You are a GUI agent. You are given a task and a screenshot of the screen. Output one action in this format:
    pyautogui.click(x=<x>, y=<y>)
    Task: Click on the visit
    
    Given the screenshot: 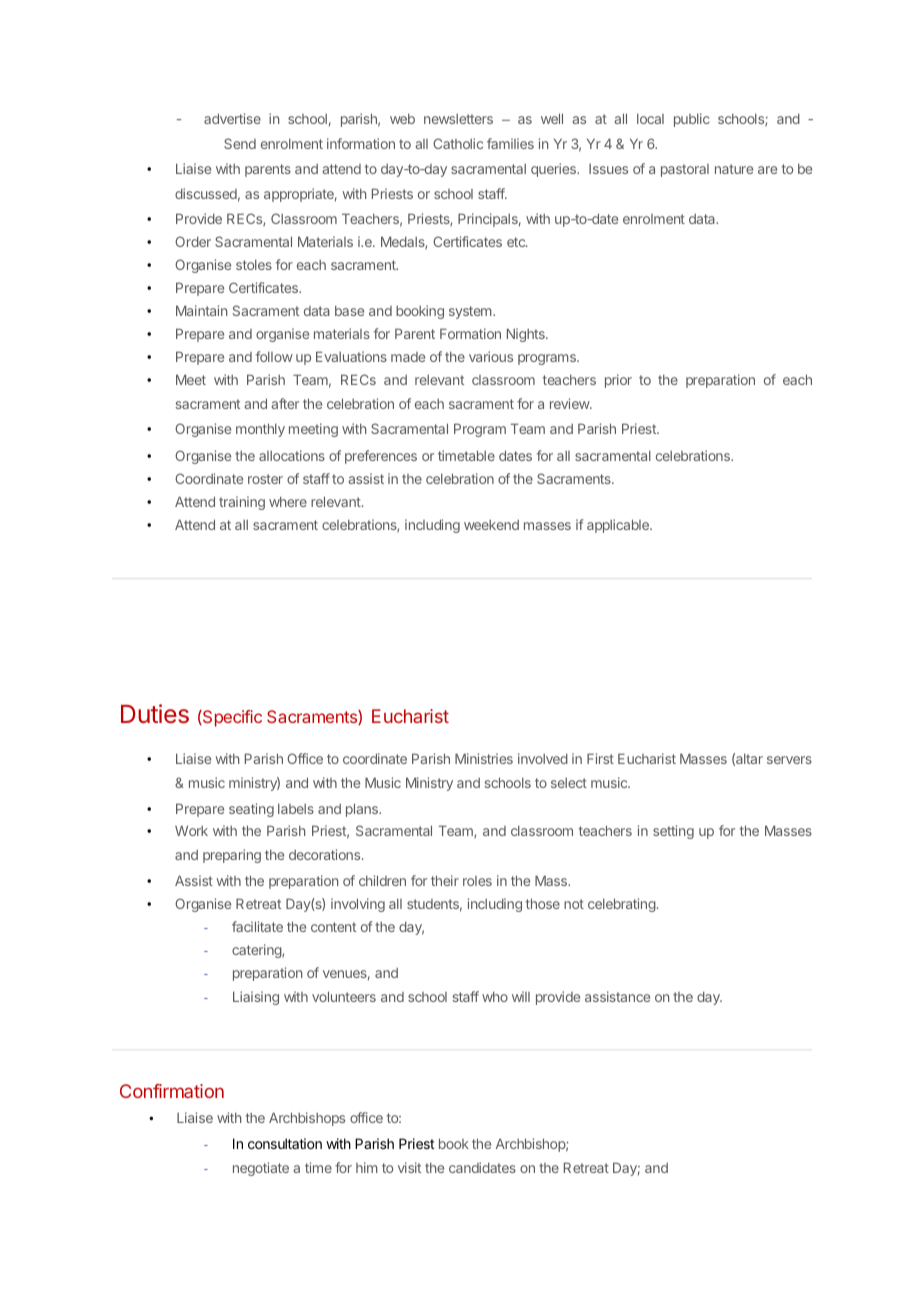 What is the action you would take?
    pyautogui.click(x=409, y=1167)
